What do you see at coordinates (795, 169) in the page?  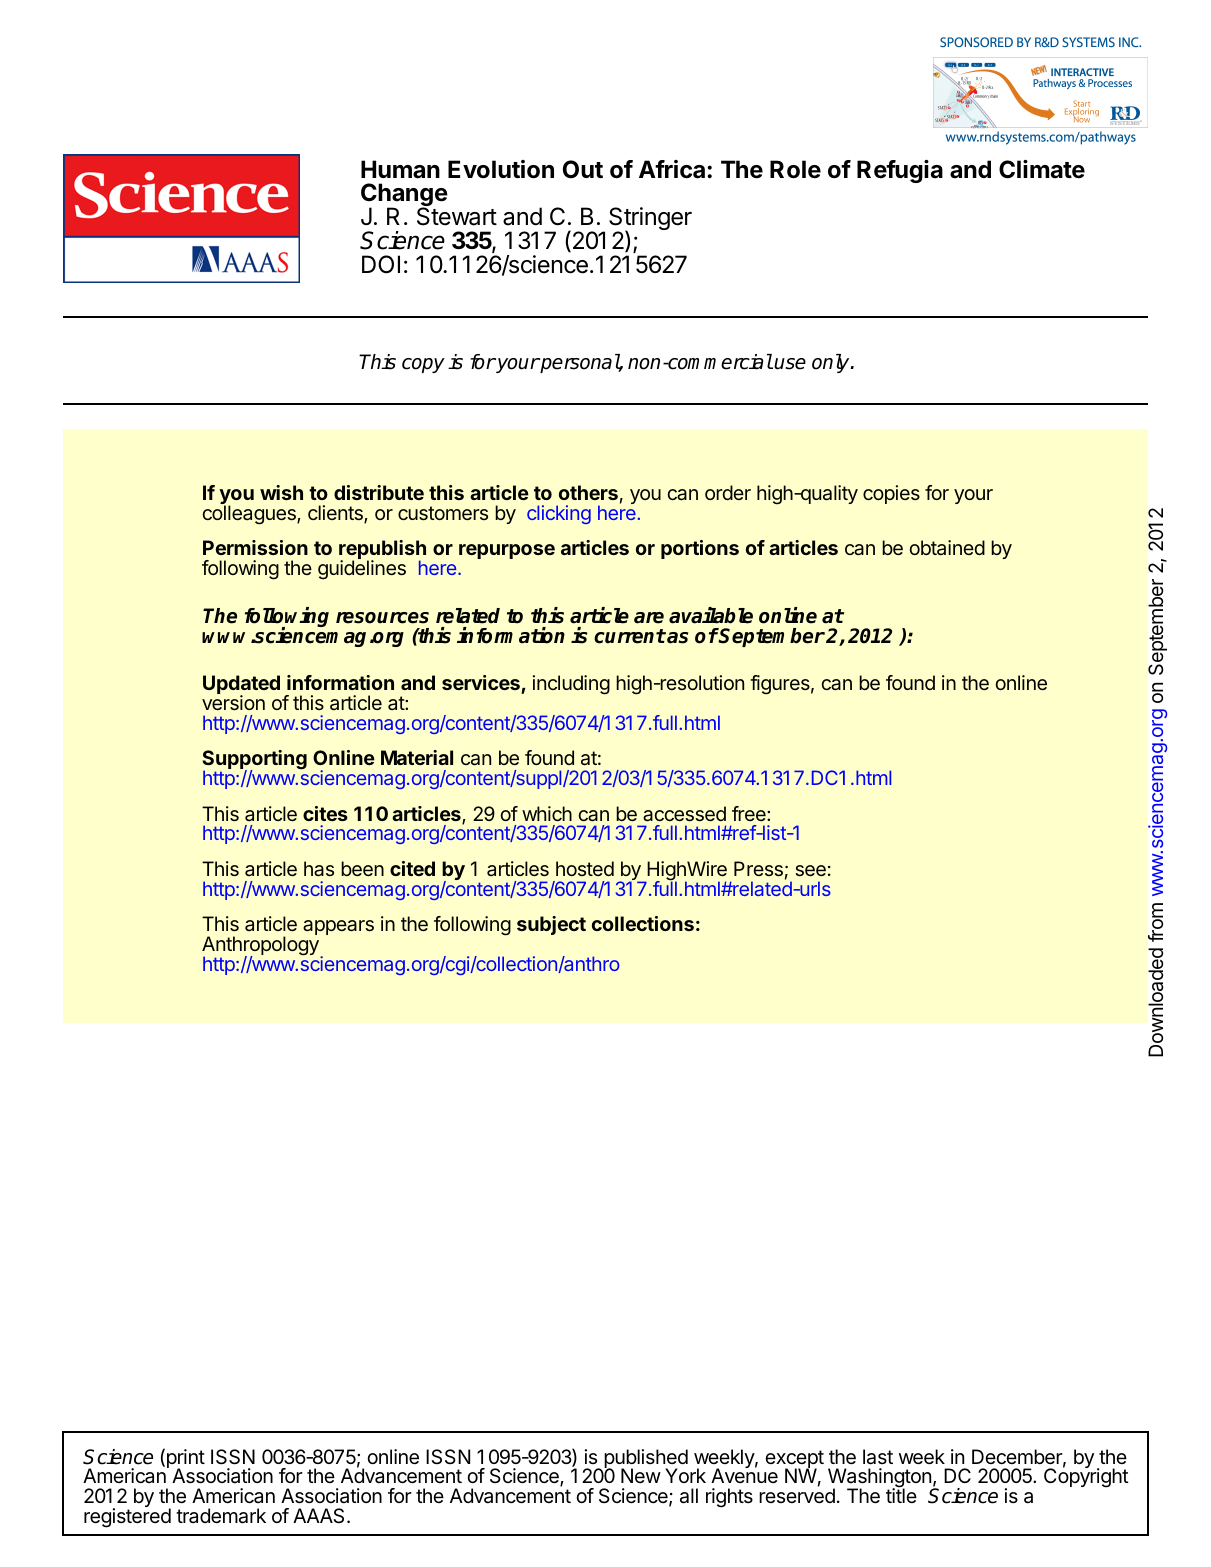 I see `Role` at bounding box center [795, 169].
